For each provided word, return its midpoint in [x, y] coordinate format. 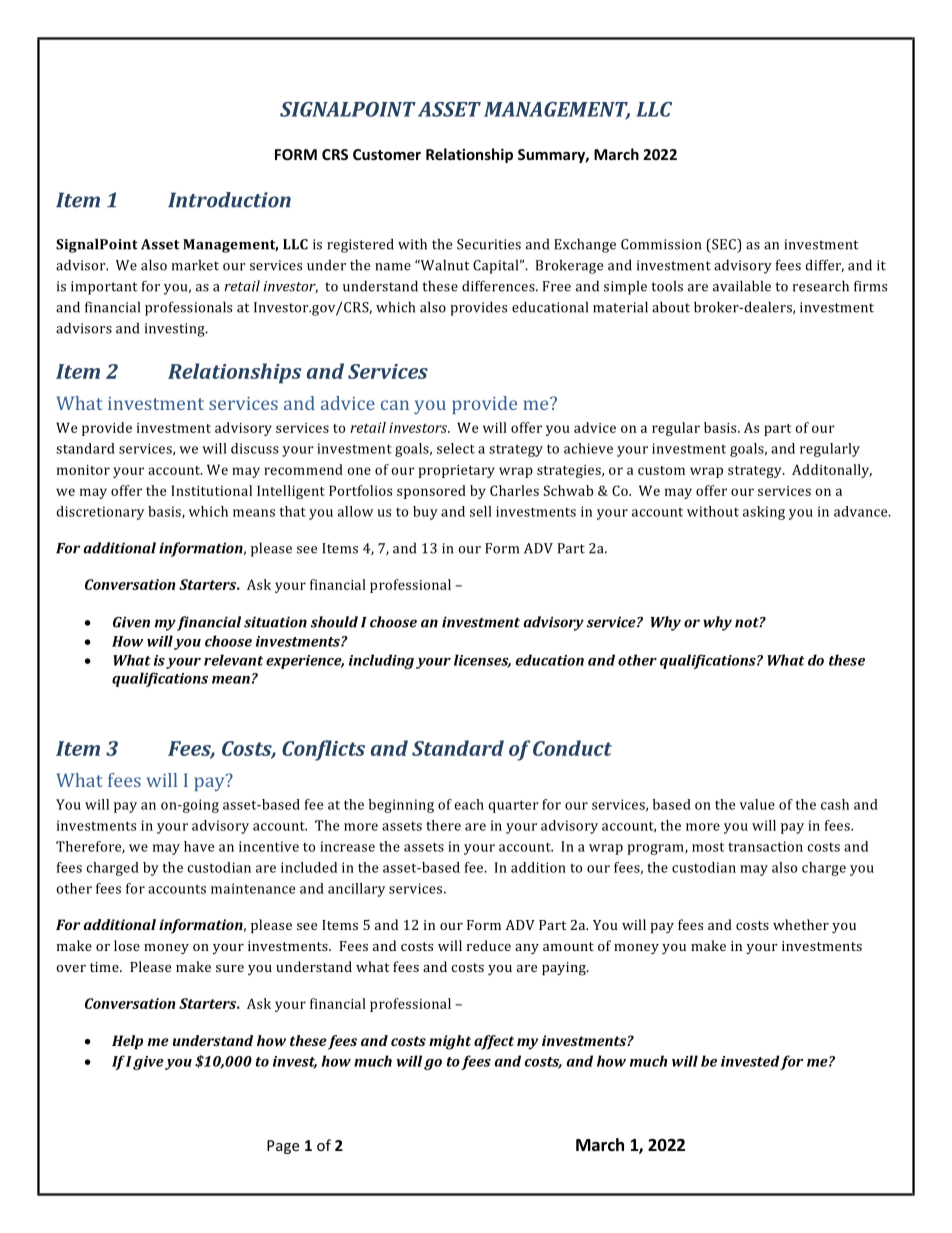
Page [283, 1147]
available [742, 286]
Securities [489, 244]
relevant [233, 660]
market [195, 265]
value [757, 804]
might [450, 1042]
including [381, 661]
